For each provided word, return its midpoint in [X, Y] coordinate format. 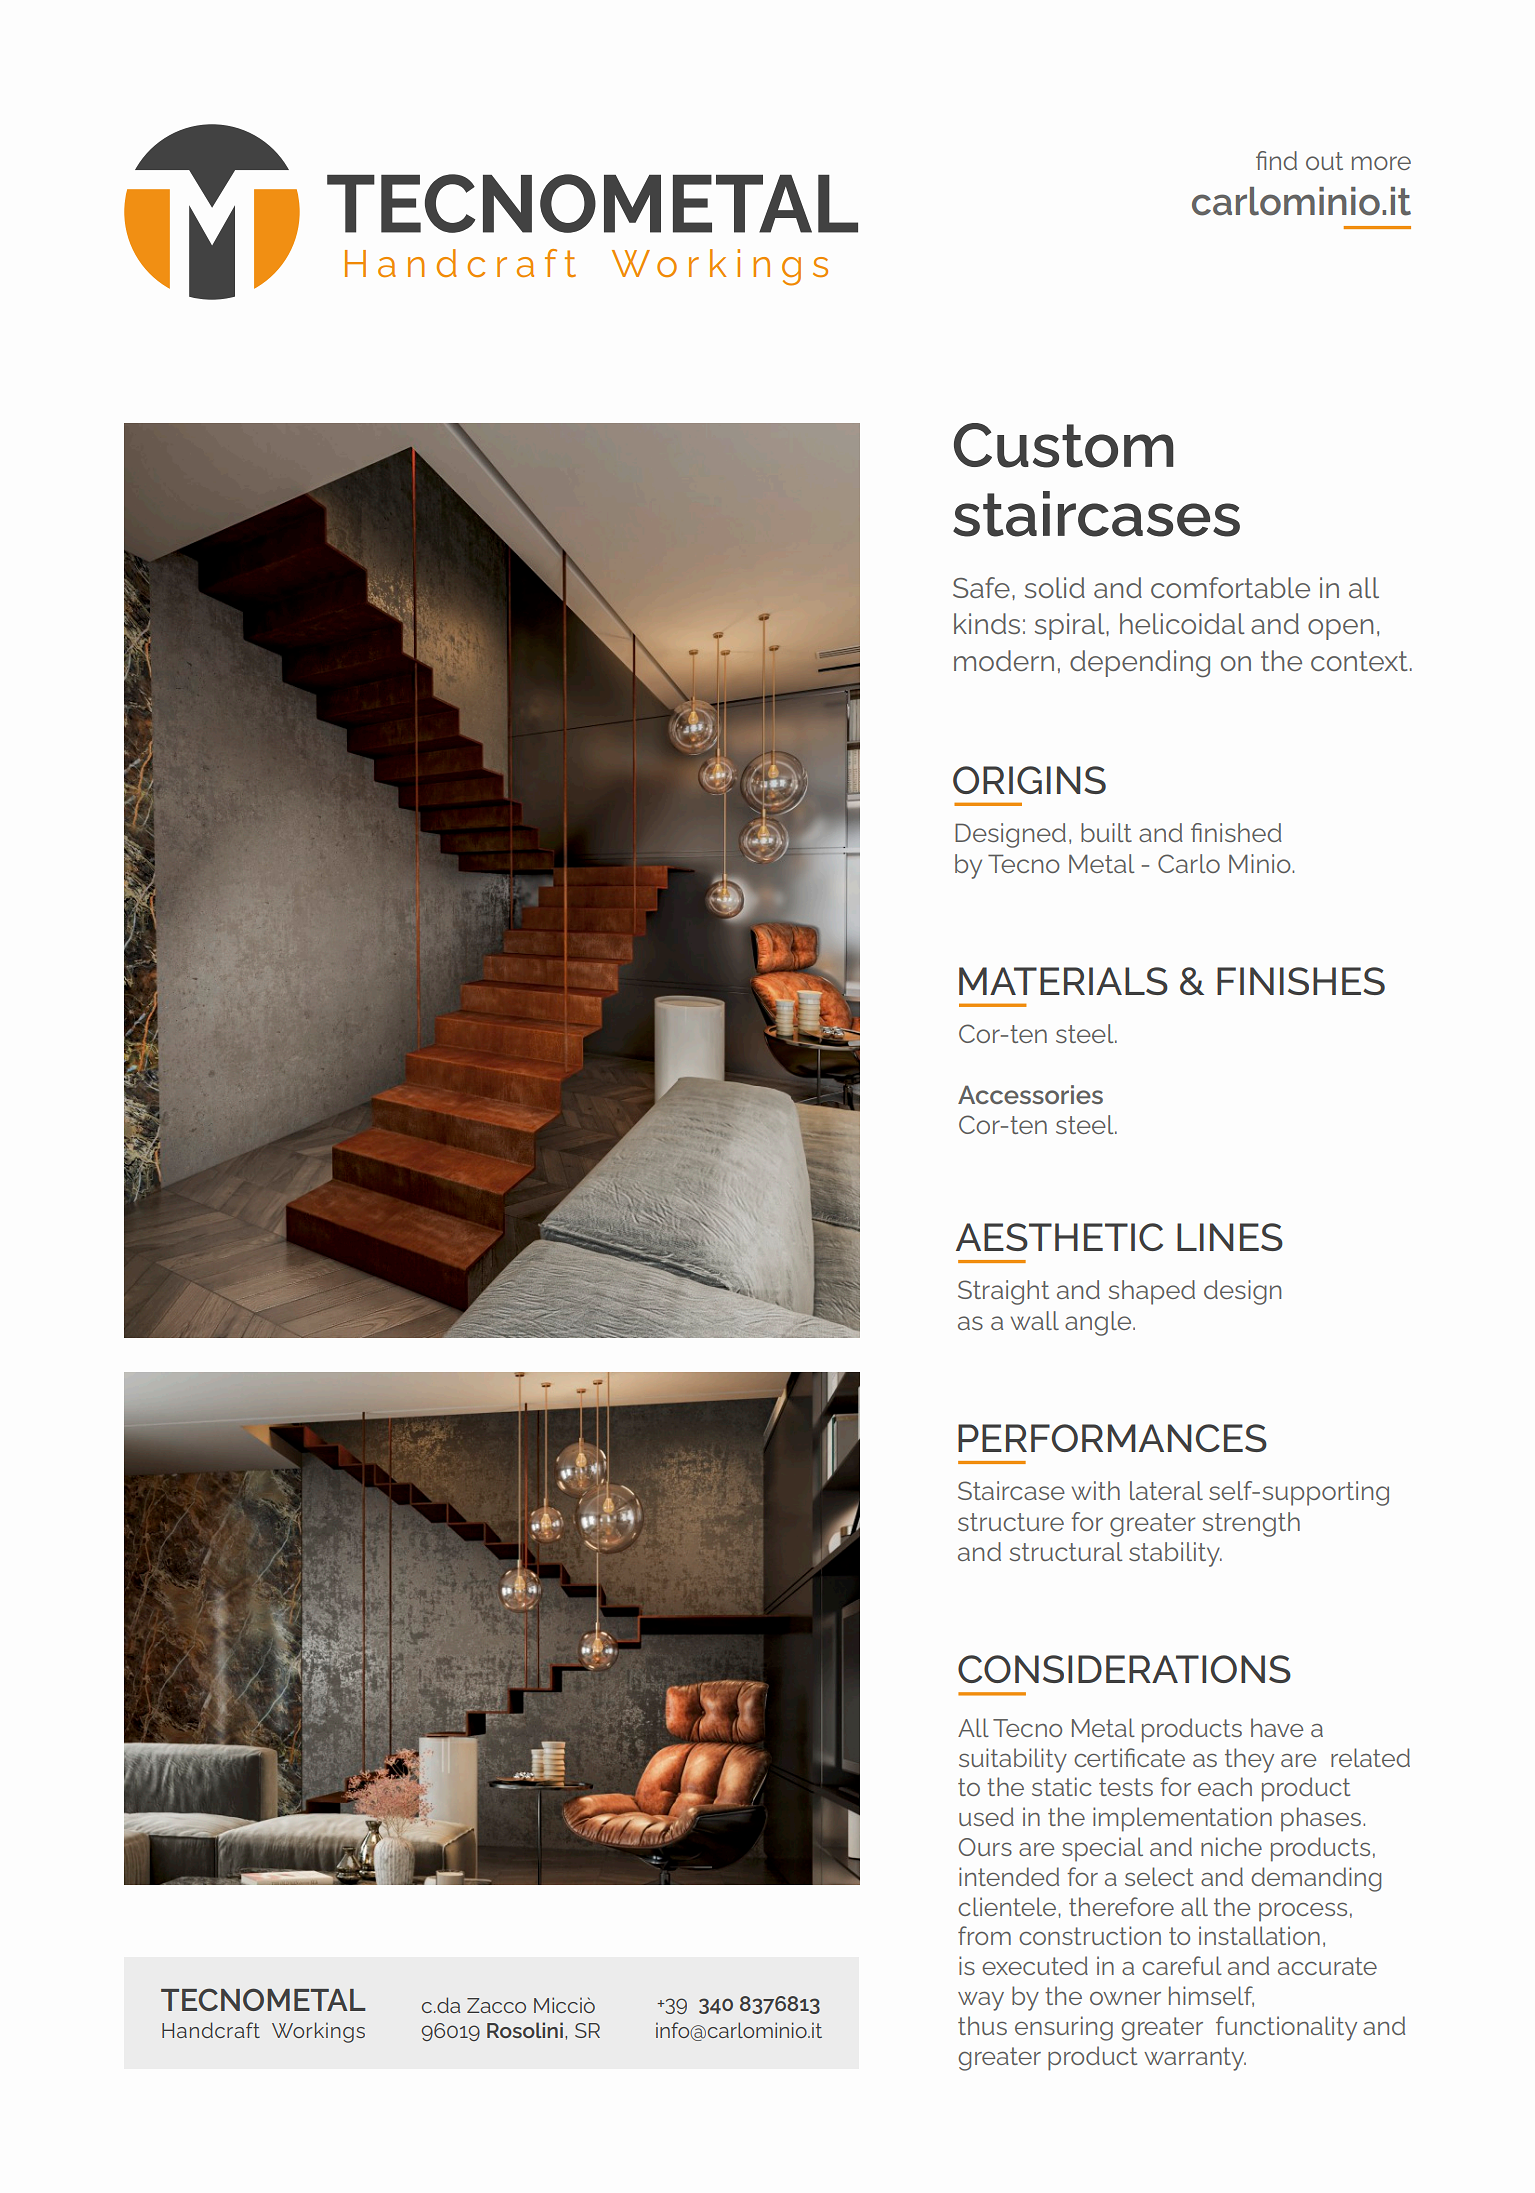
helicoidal [1182, 623]
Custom [1064, 445]
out [1324, 161]
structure [1011, 1522]
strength [1251, 1524]
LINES [1230, 1237]
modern [1004, 660]
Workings [318, 2032]
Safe [981, 587]
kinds [987, 623]
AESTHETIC [1059, 1237]
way [981, 2001]
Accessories [1030, 1094]
